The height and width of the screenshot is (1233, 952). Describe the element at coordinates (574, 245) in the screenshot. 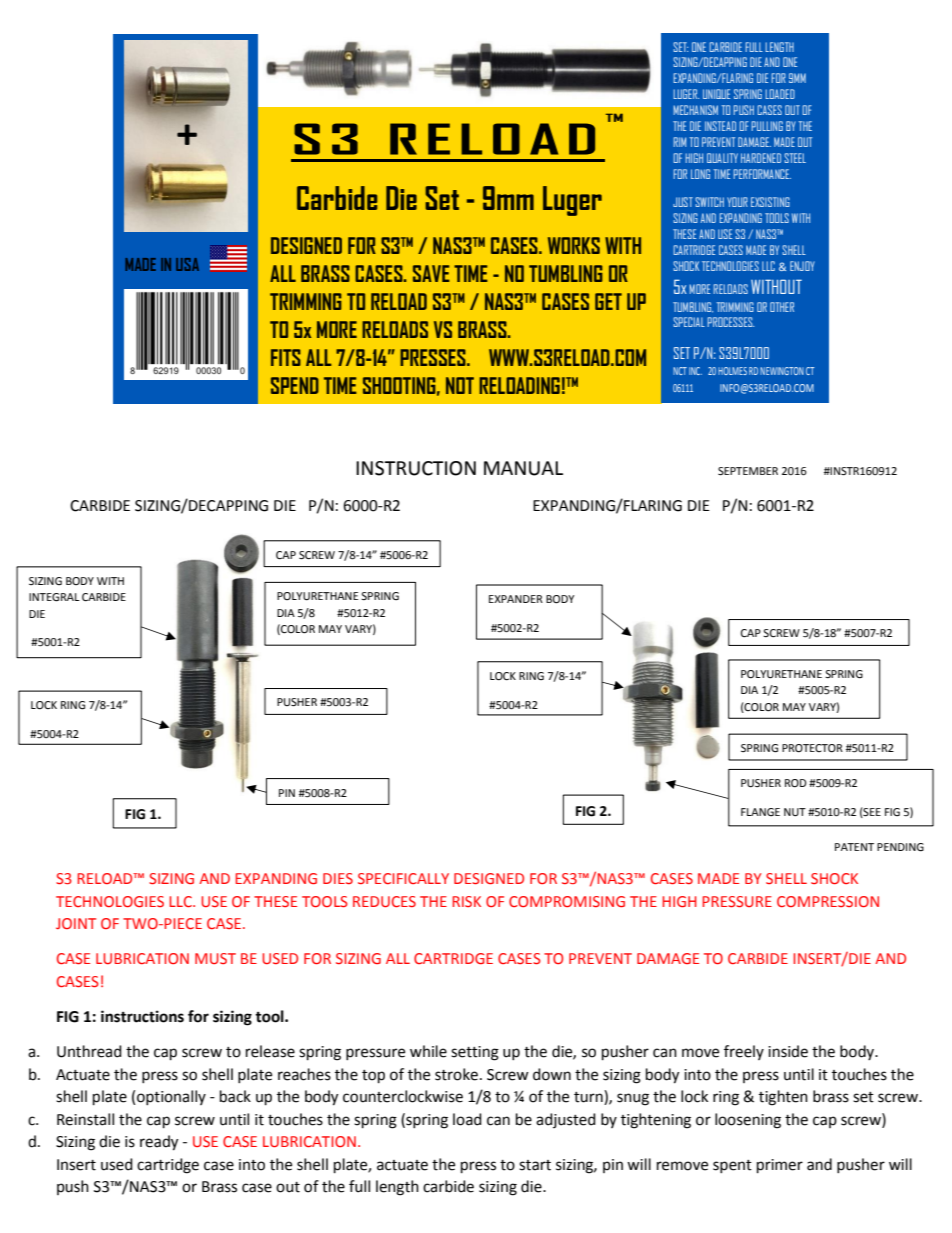

I see `WORKS` at that location.
